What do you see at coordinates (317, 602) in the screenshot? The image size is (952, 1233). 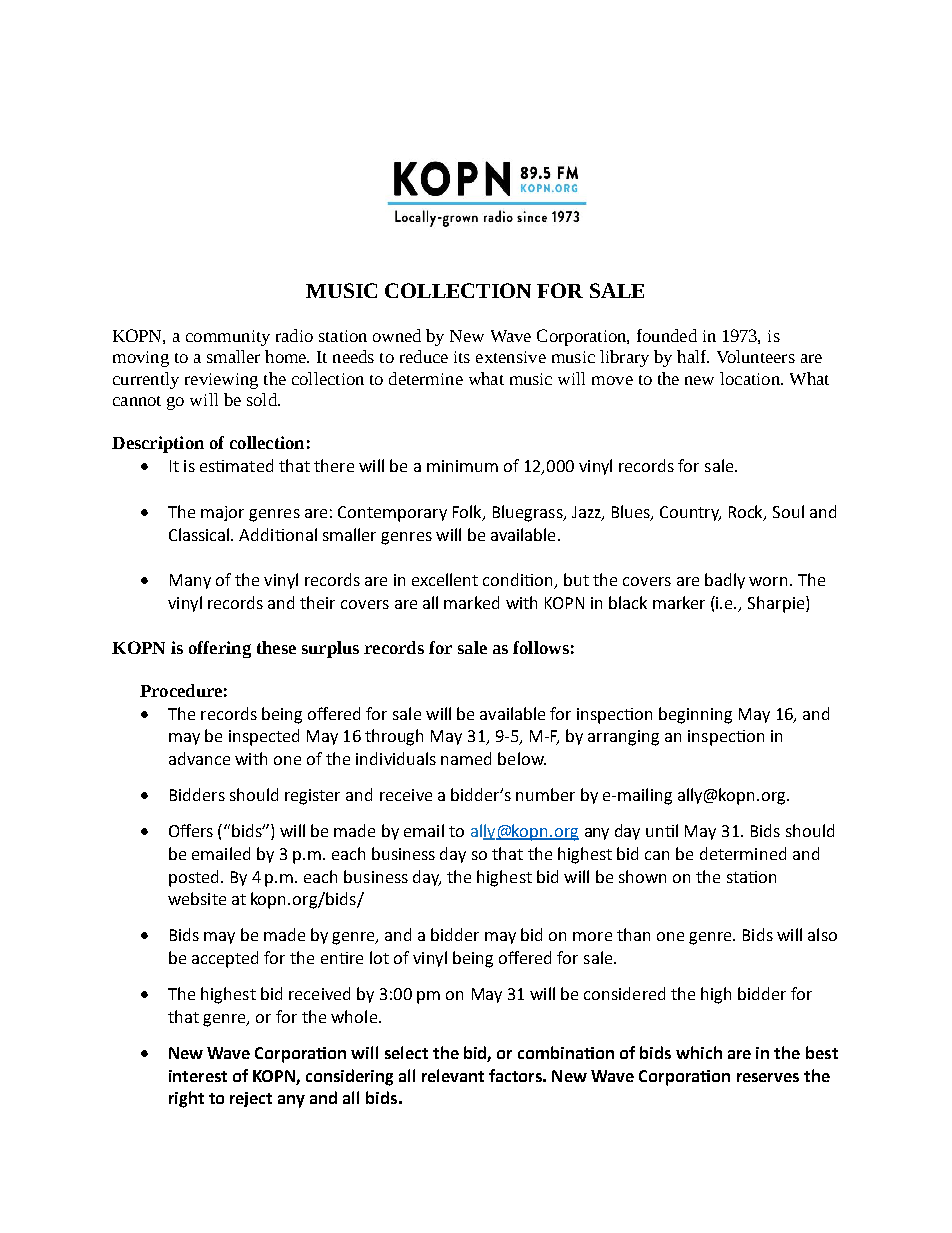 I see `their` at bounding box center [317, 602].
